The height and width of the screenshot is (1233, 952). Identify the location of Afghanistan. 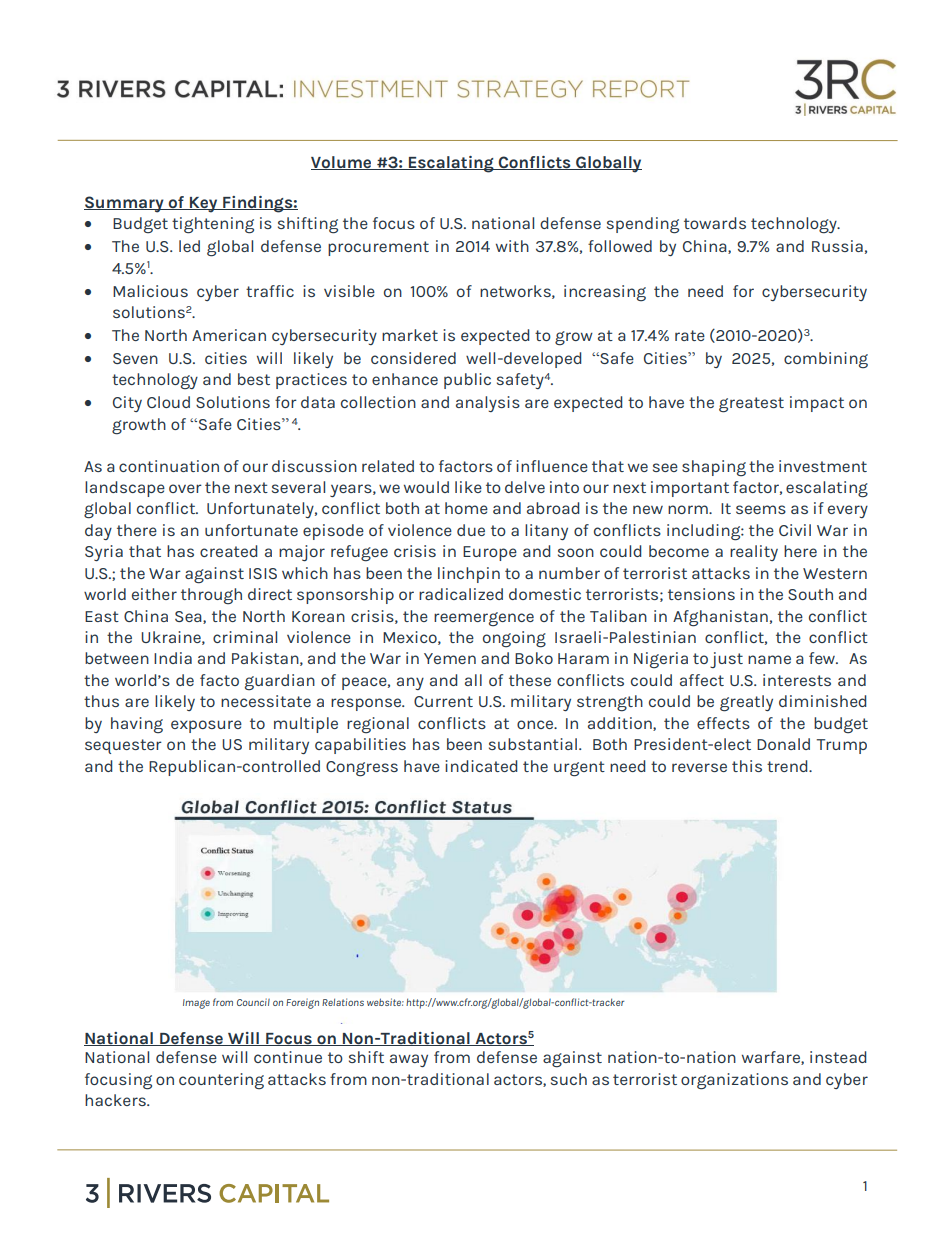
(720, 618).
